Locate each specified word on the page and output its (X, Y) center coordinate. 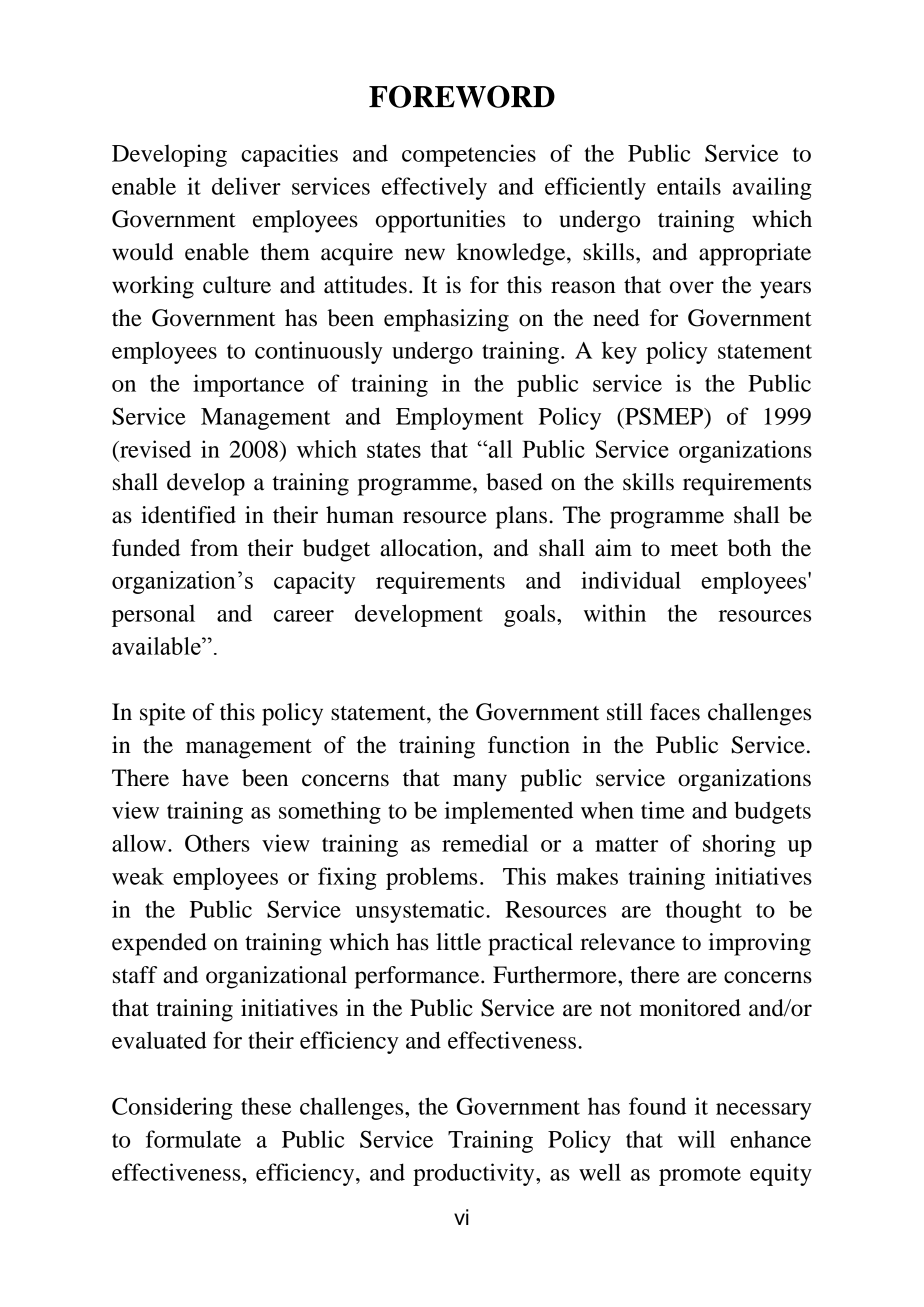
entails (689, 186)
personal (153, 615)
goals (531, 615)
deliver (246, 186)
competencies (469, 155)
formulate (193, 1139)
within (615, 613)
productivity (475, 1174)
